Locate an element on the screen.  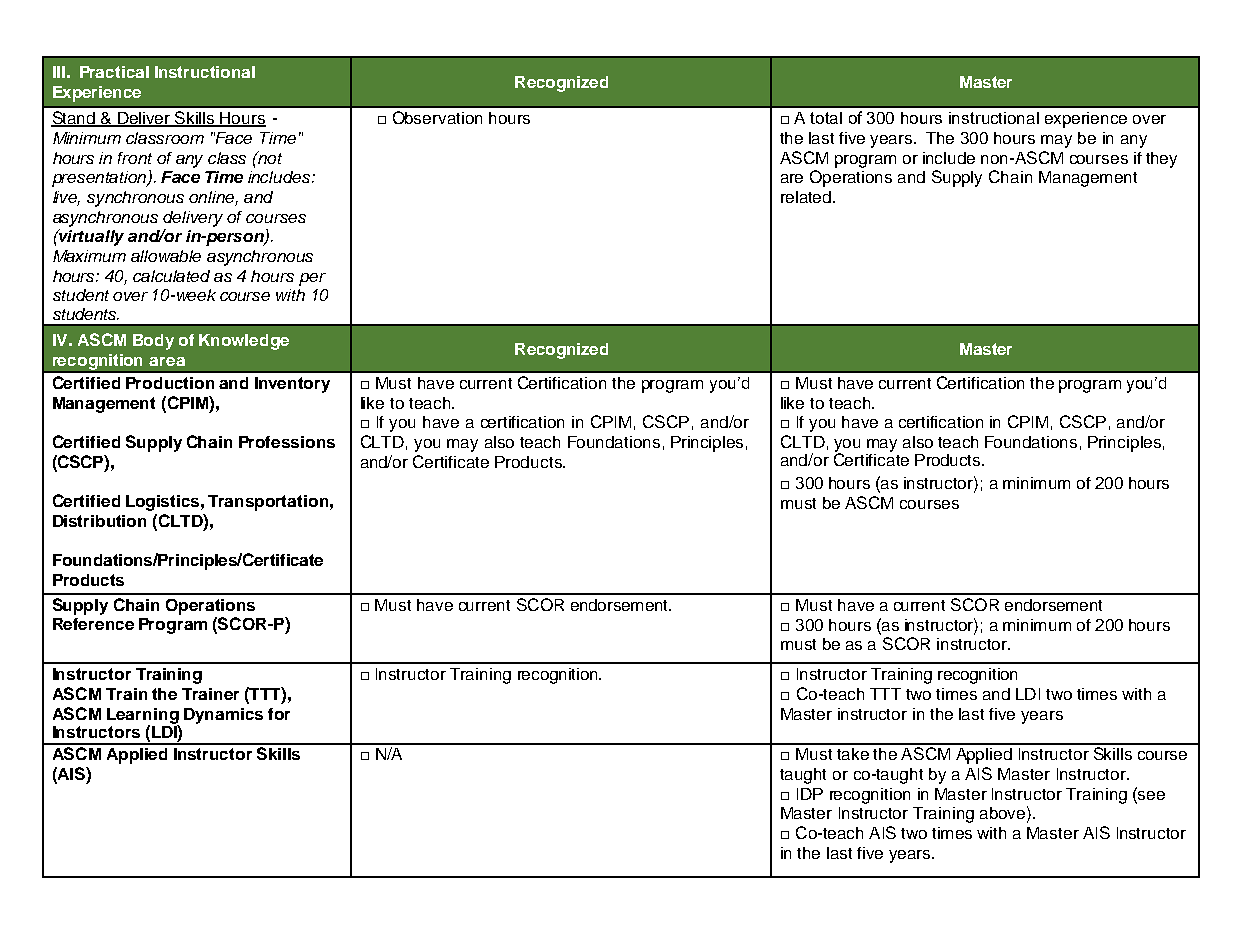
Professions is located at coordinates (287, 442).
